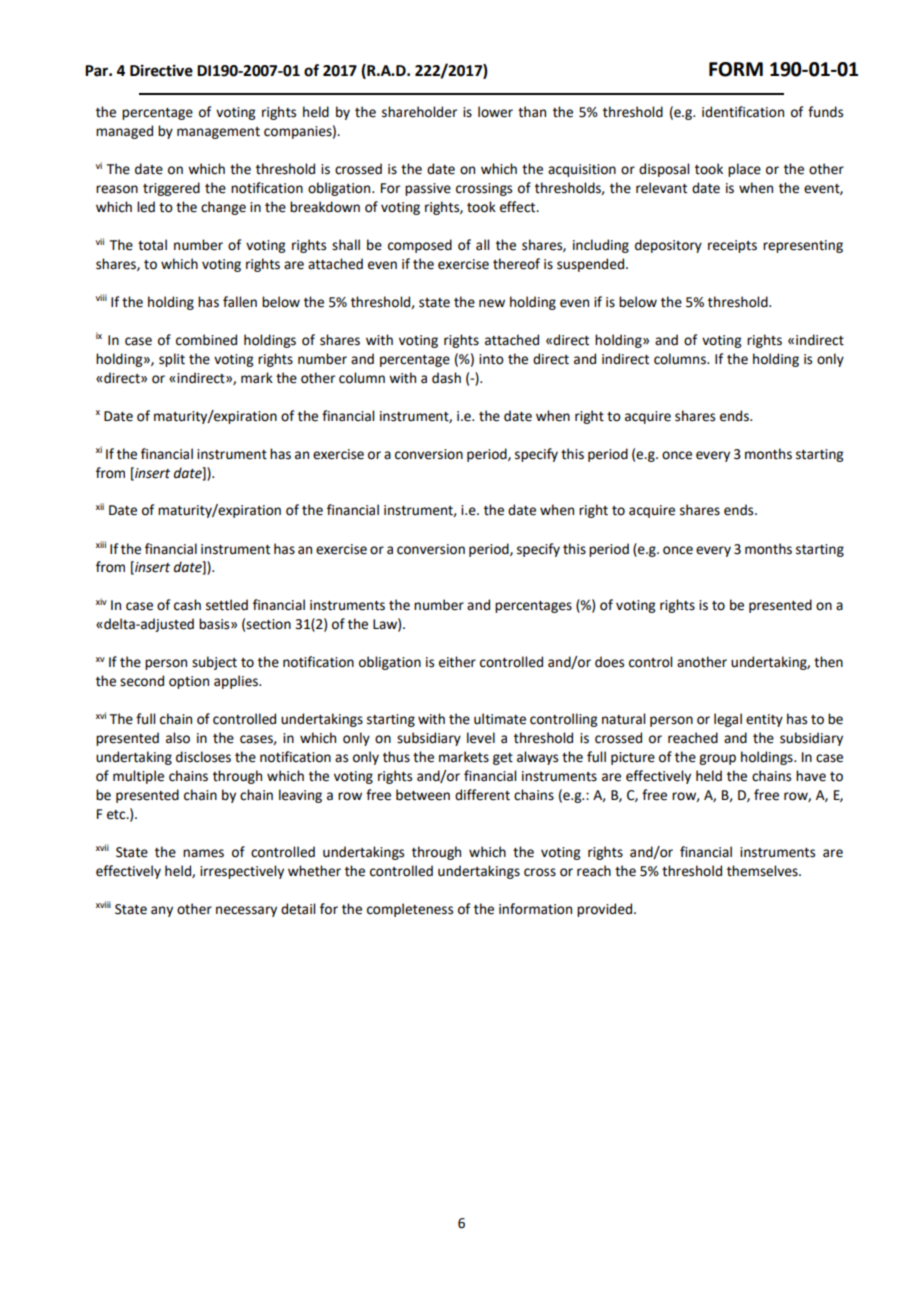 Image resolution: width=924 pixels, height=1308 pixels. What do you see at coordinates (172, 360) in the screenshot?
I see `split` at bounding box center [172, 360].
